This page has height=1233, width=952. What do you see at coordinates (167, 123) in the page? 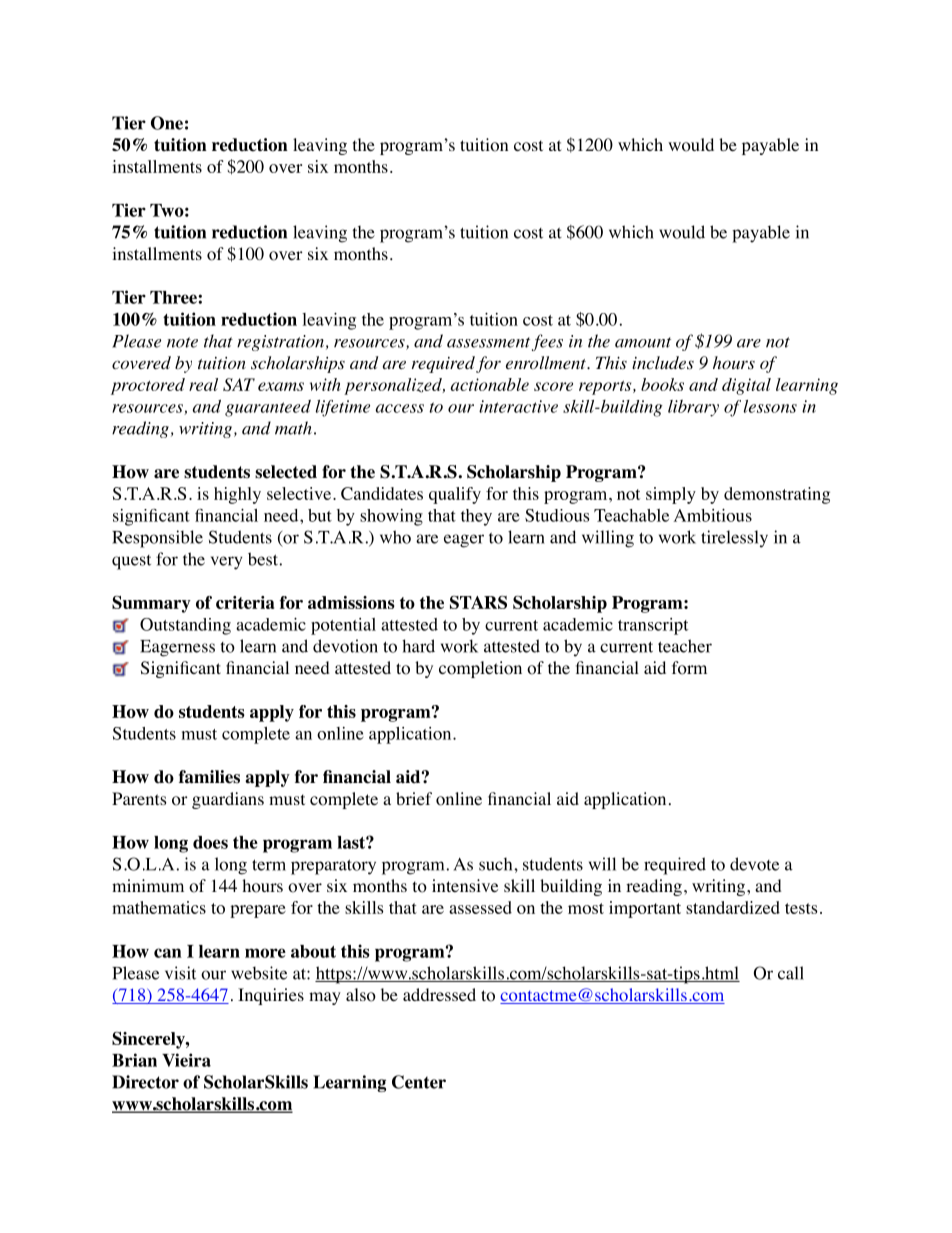
I see `One` at bounding box center [167, 123].
